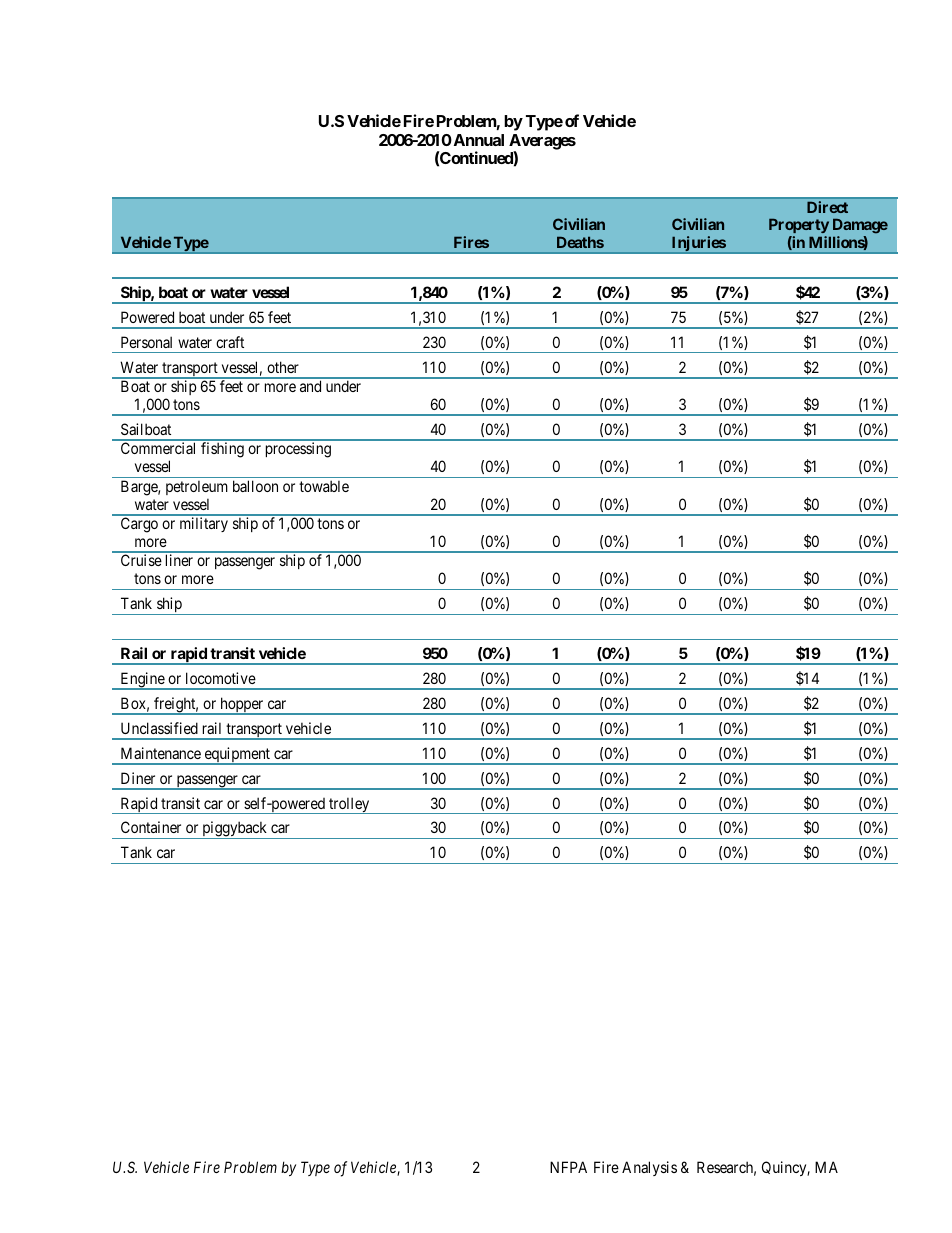  I want to click on craft, so click(230, 342).
